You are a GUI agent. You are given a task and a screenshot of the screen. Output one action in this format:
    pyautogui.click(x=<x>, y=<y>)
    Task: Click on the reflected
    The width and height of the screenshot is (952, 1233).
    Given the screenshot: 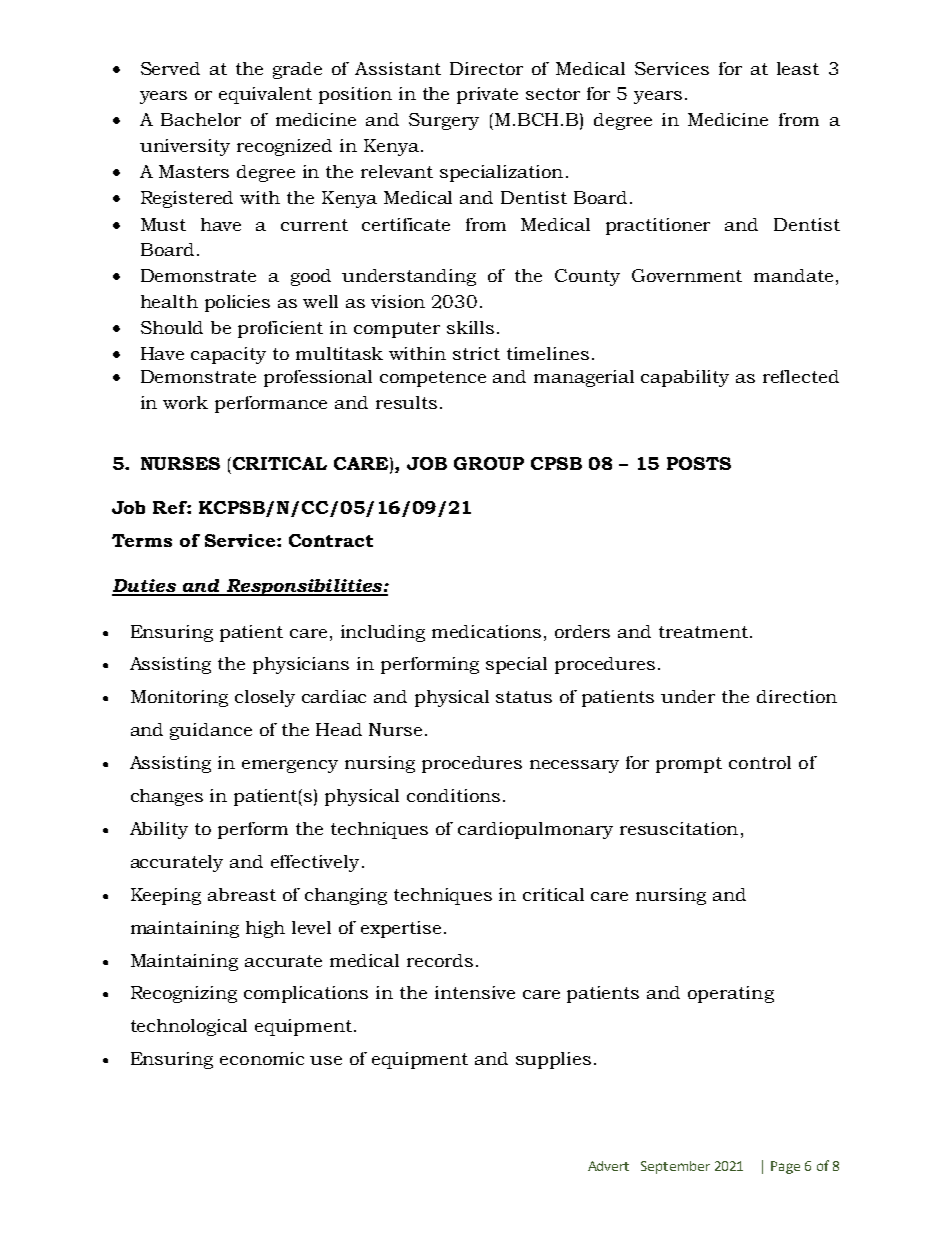 What is the action you would take?
    pyautogui.click(x=801, y=376)
